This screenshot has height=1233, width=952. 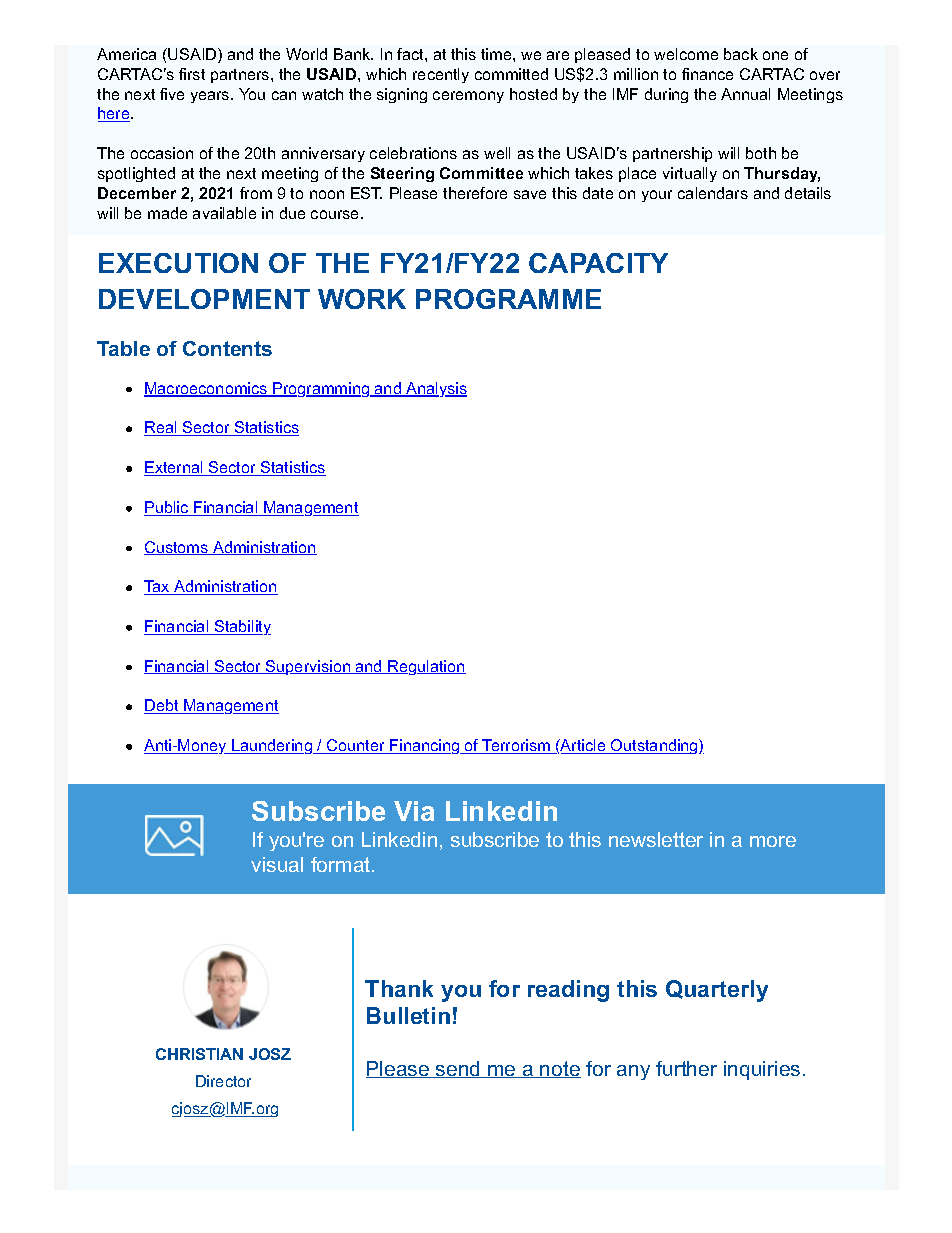 I want to click on Analysis, so click(x=435, y=389).
